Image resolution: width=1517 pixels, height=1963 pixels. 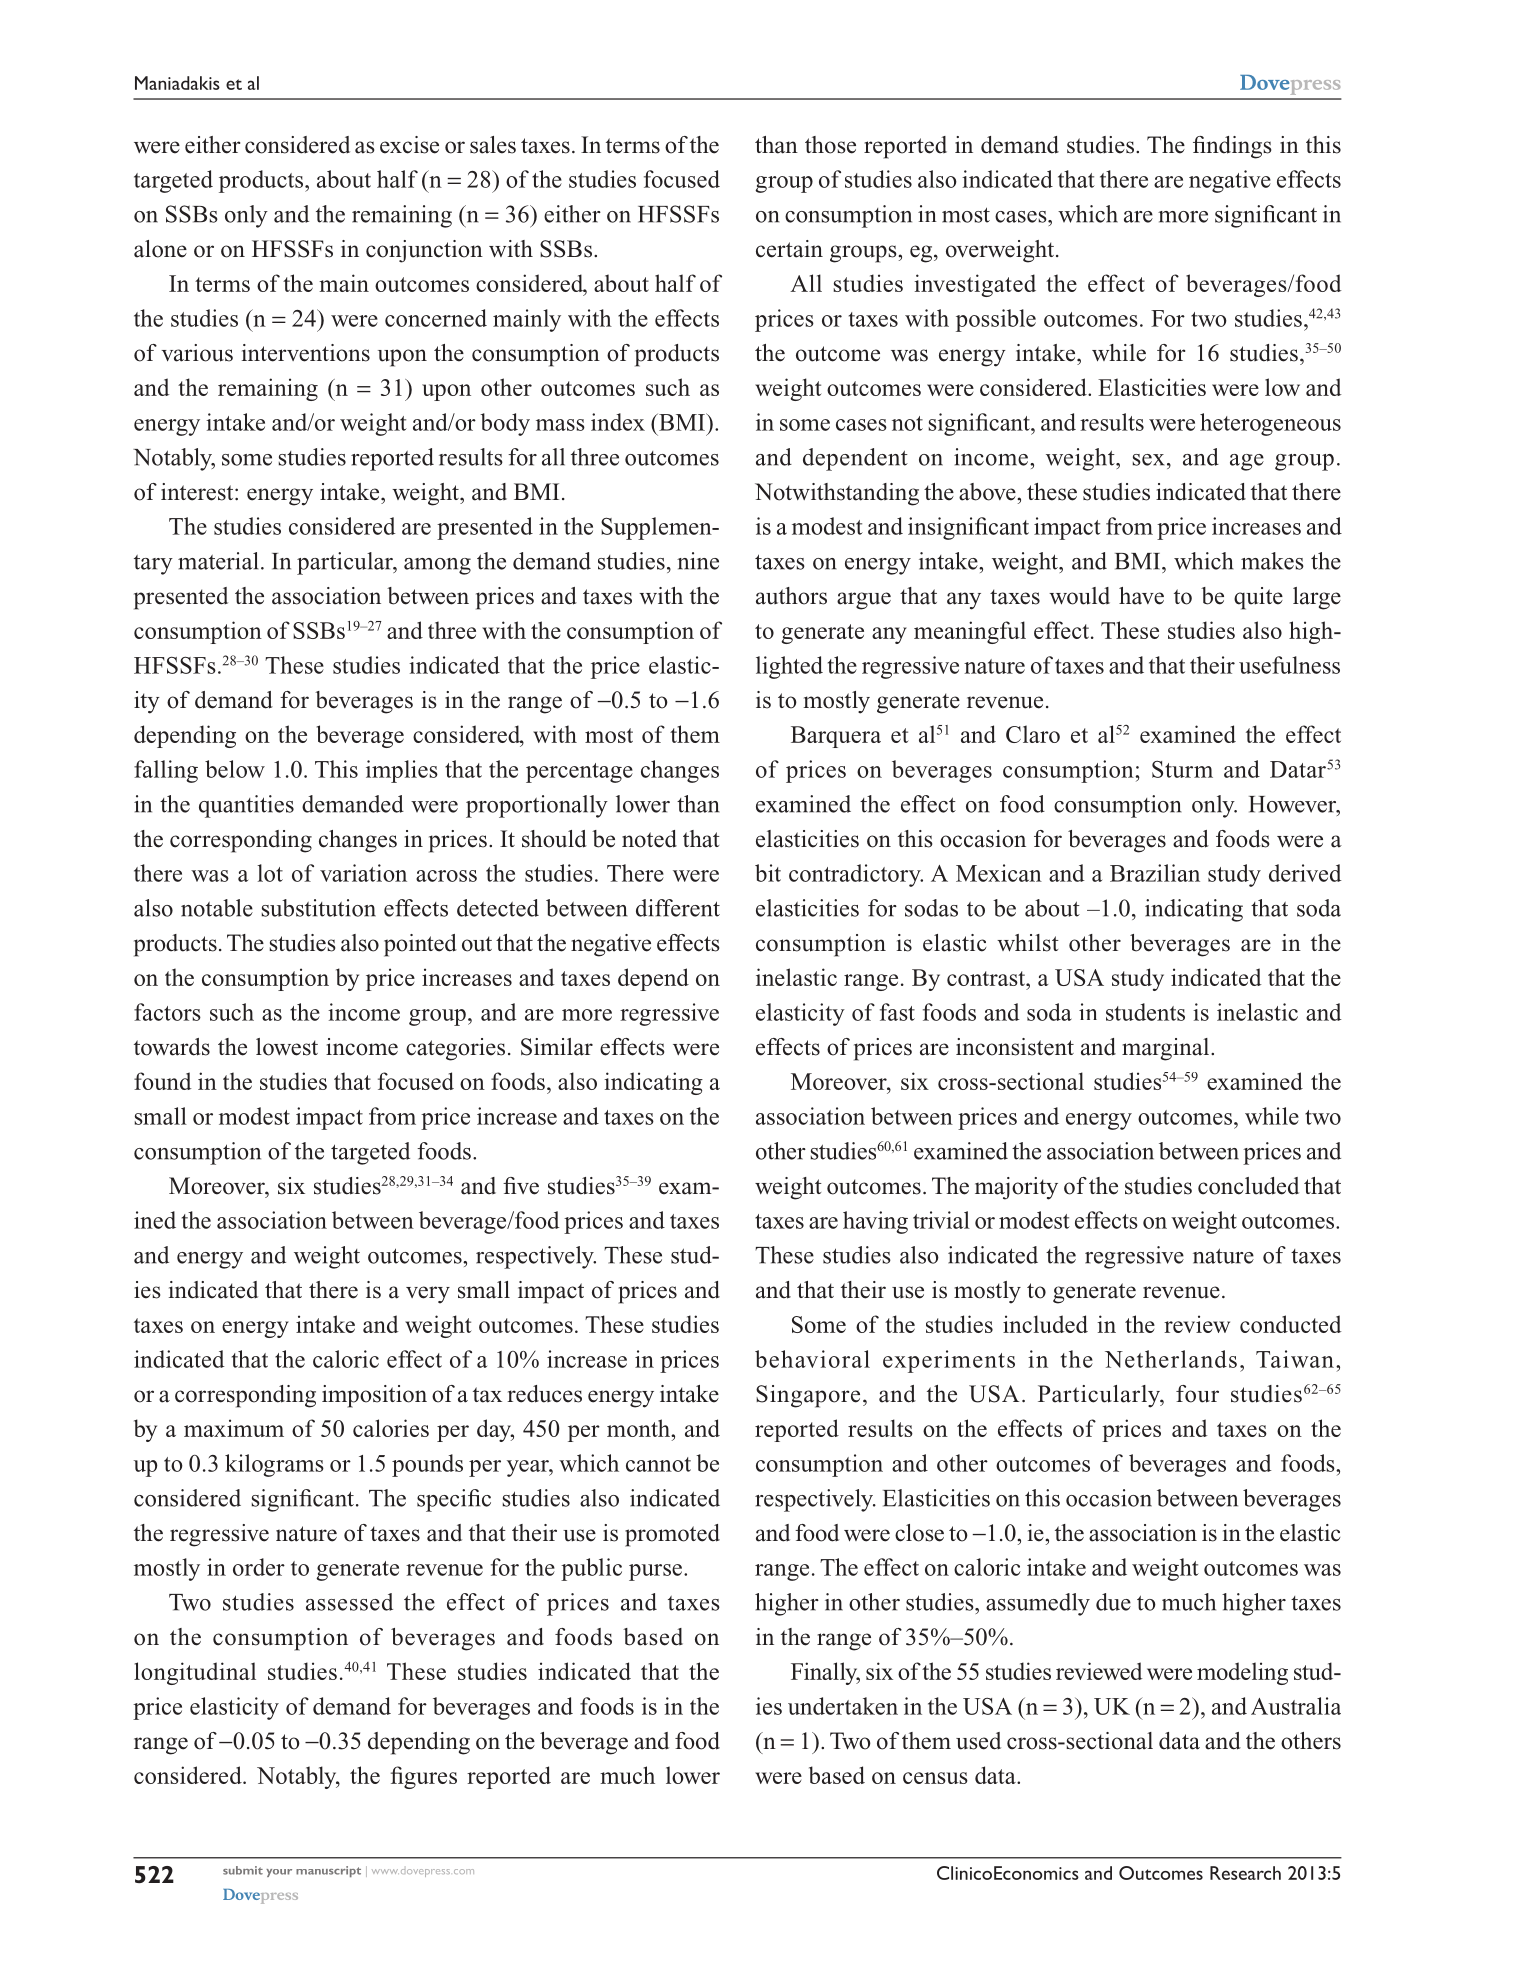 What do you see at coordinates (279, 1873) in the image?
I see `your` at bounding box center [279, 1873].
